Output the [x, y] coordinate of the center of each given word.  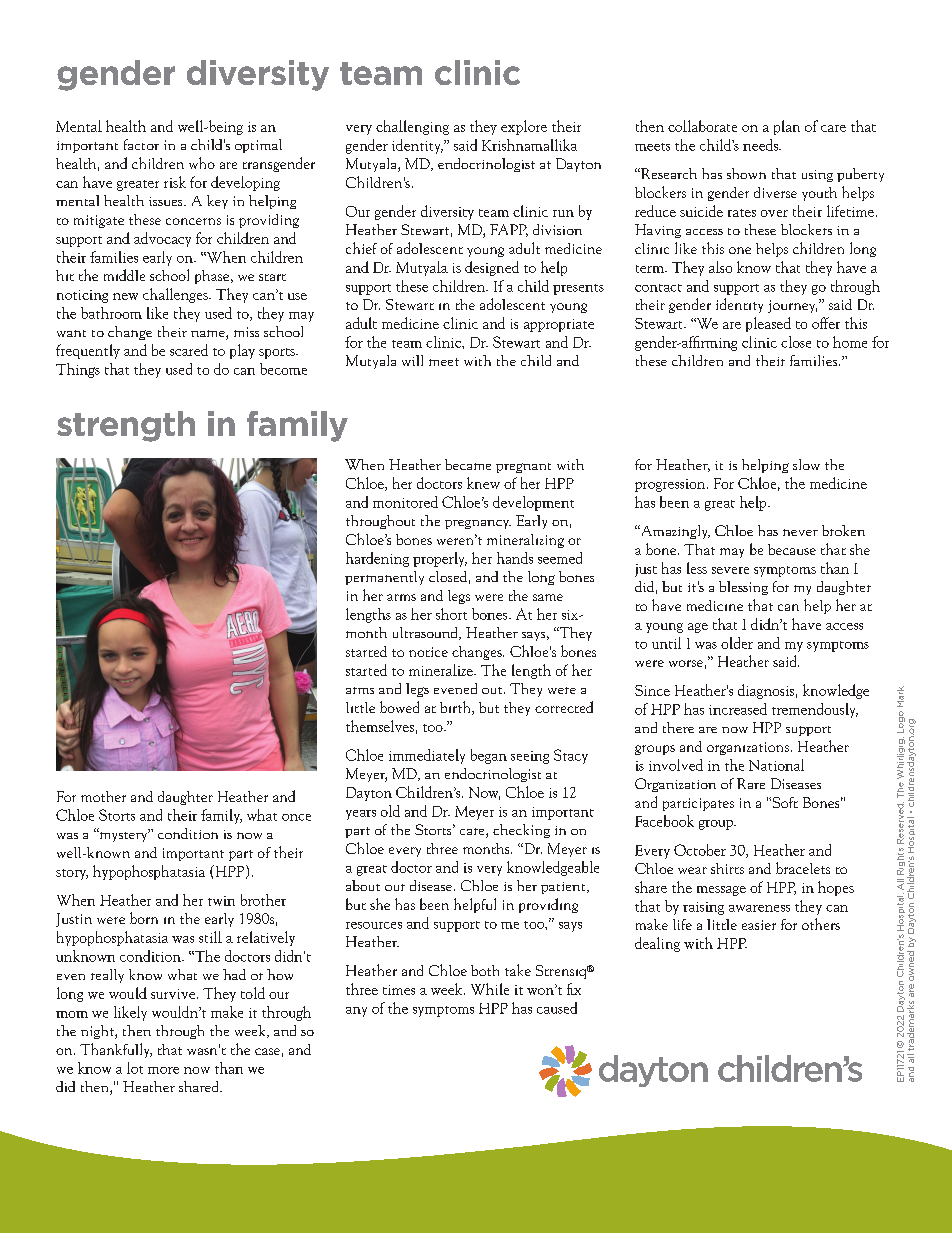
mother [103, 796]
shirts [727, 868]
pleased [768, 324]
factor [141, 144]
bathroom [111, 313]
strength [126, 426]
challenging [412, 127]
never [800, 532]
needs [761, 145]
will [412, 360]
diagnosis [766, 691]
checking [521, 831]
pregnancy [478, 524]
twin [221, 901]
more [163, 1070]
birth [456, 708]
